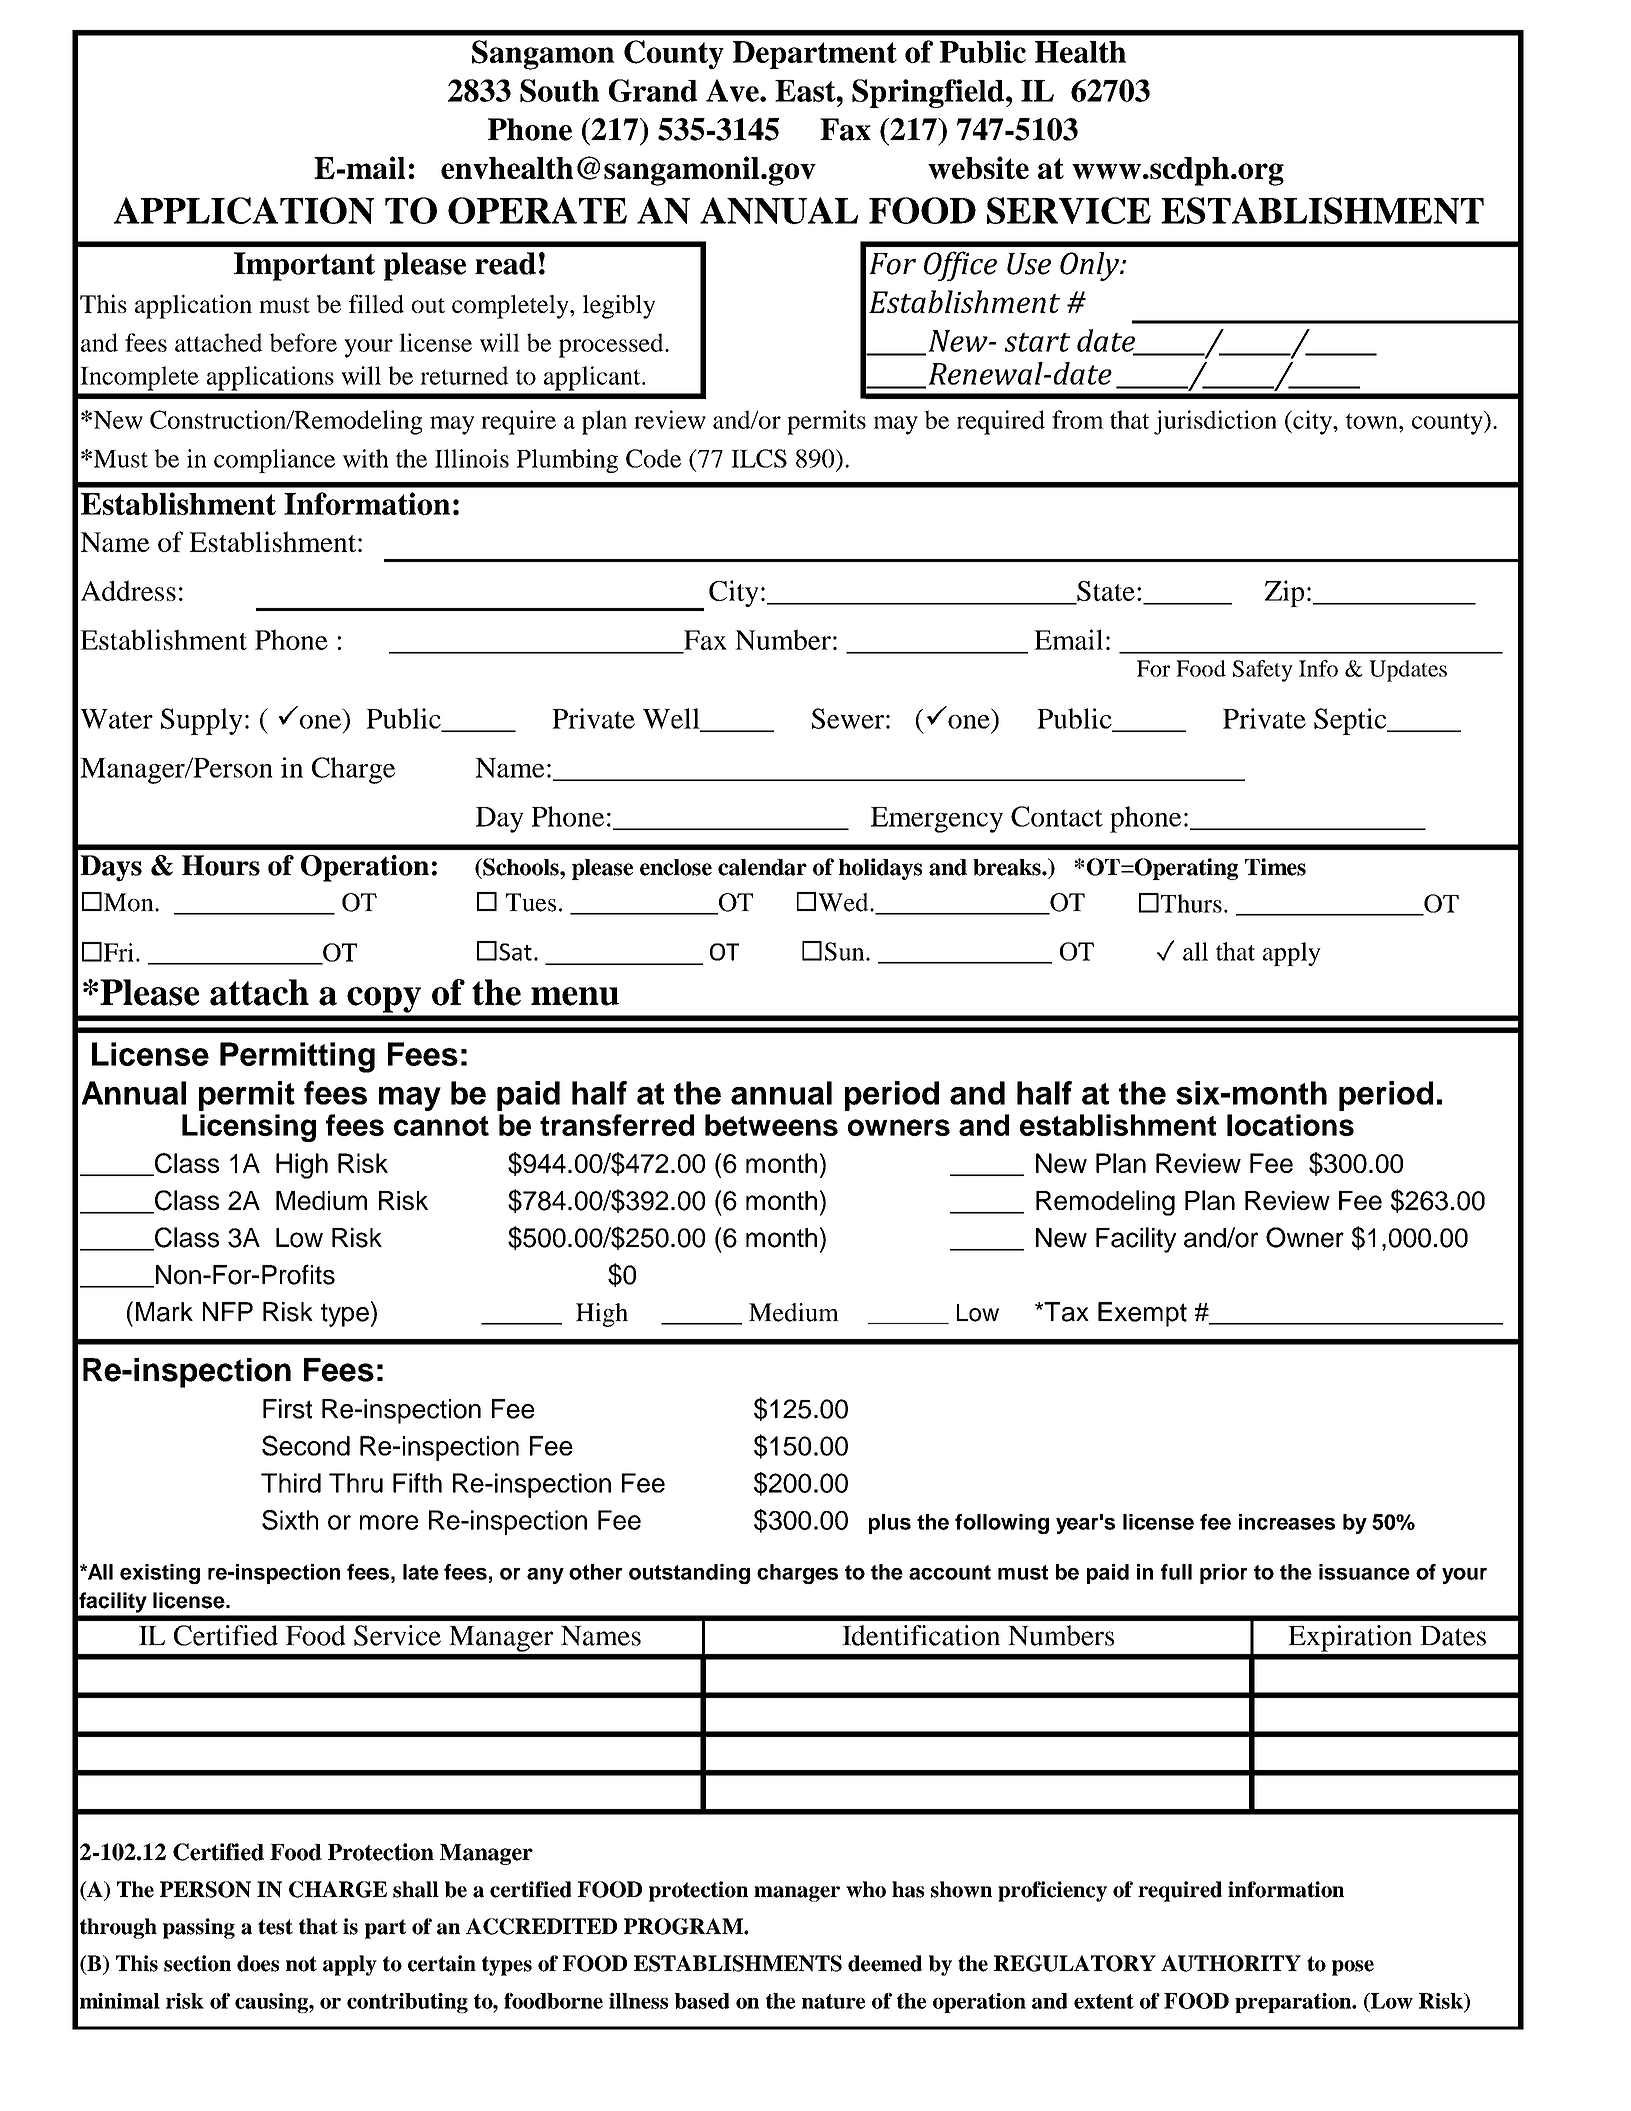  I want to click on Important, so click(304, 266).
